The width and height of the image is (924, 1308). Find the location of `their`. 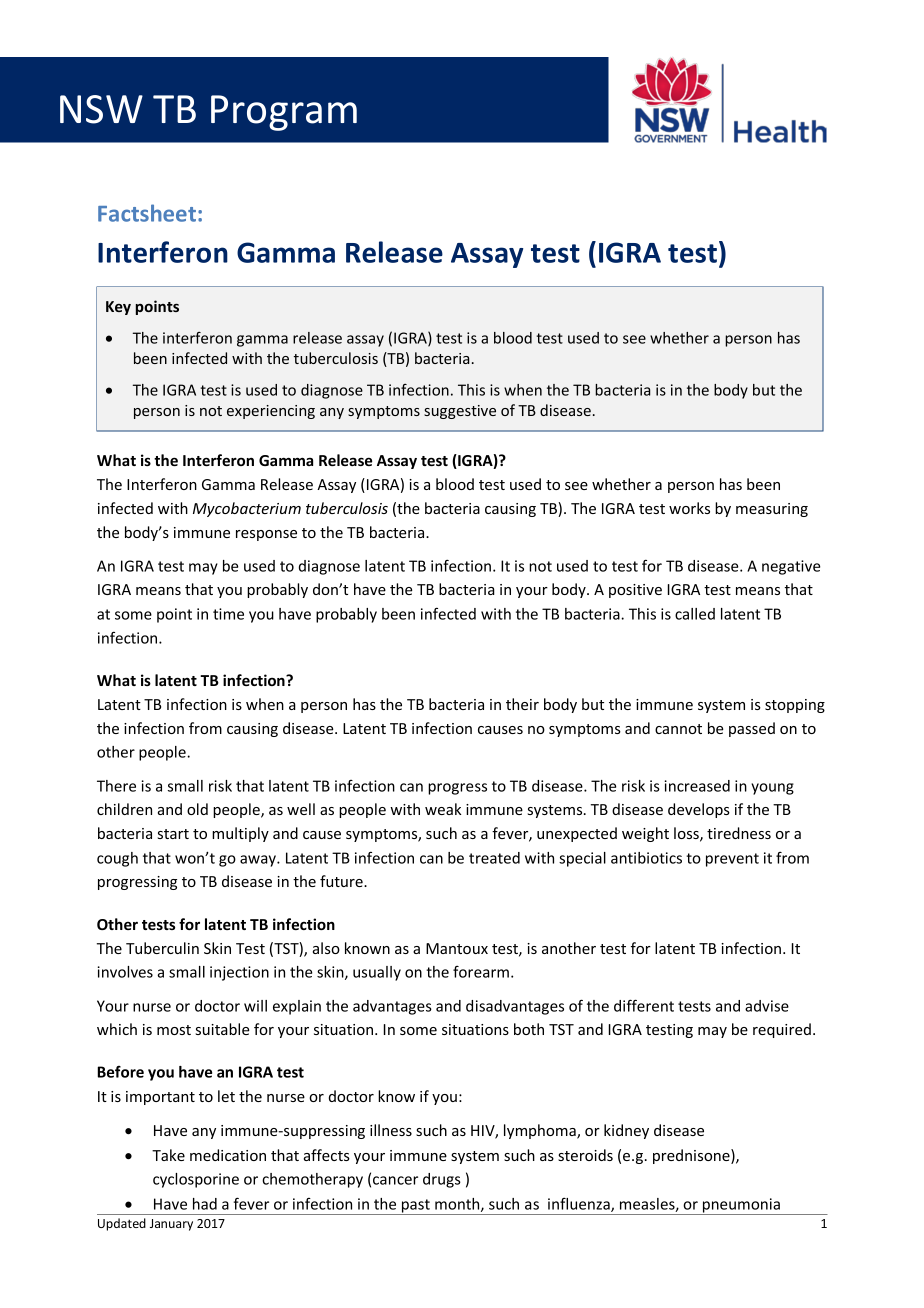

their is located at coordinates (522, 704).
